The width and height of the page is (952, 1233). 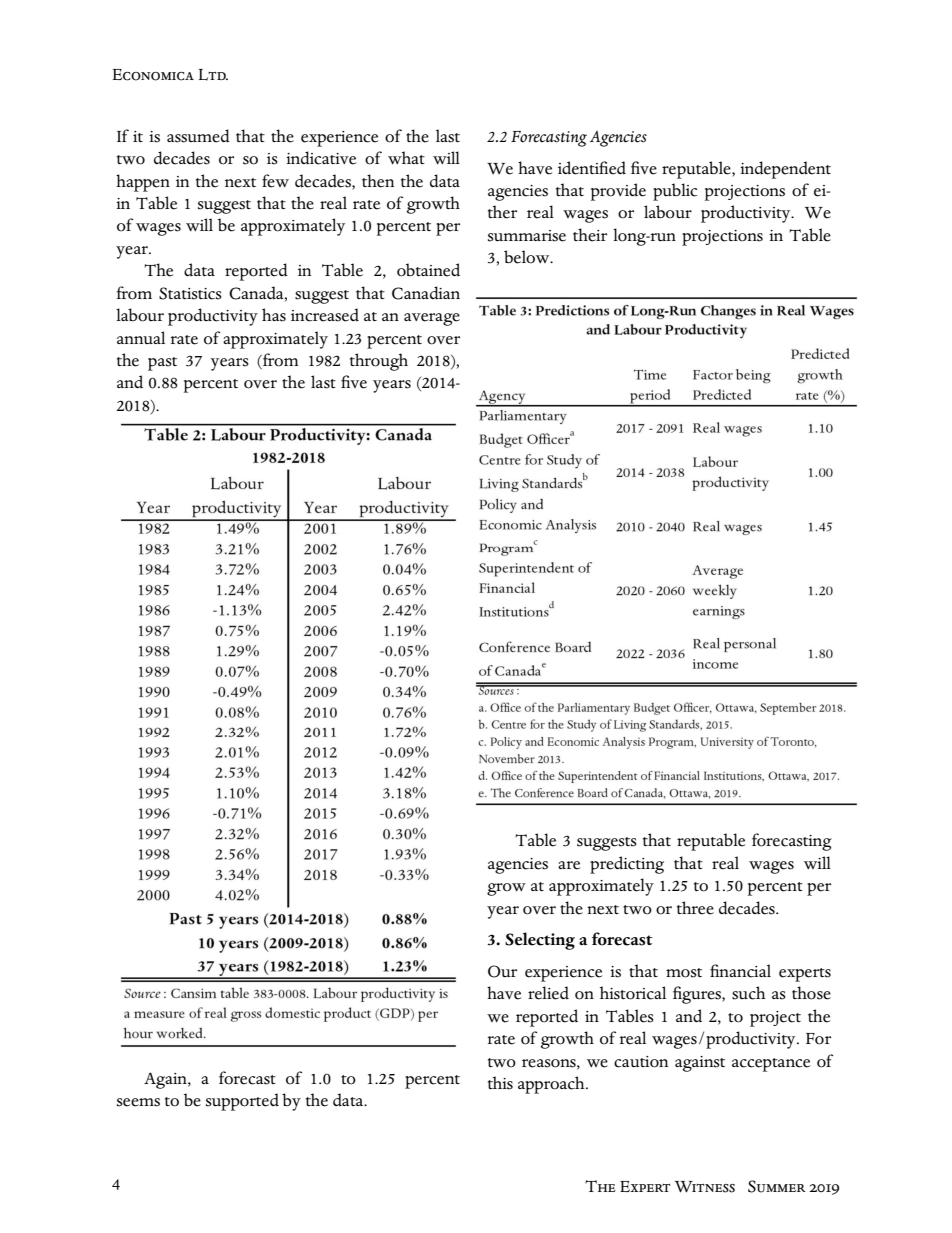 I want to click on three, so click(x=695, y=908).
